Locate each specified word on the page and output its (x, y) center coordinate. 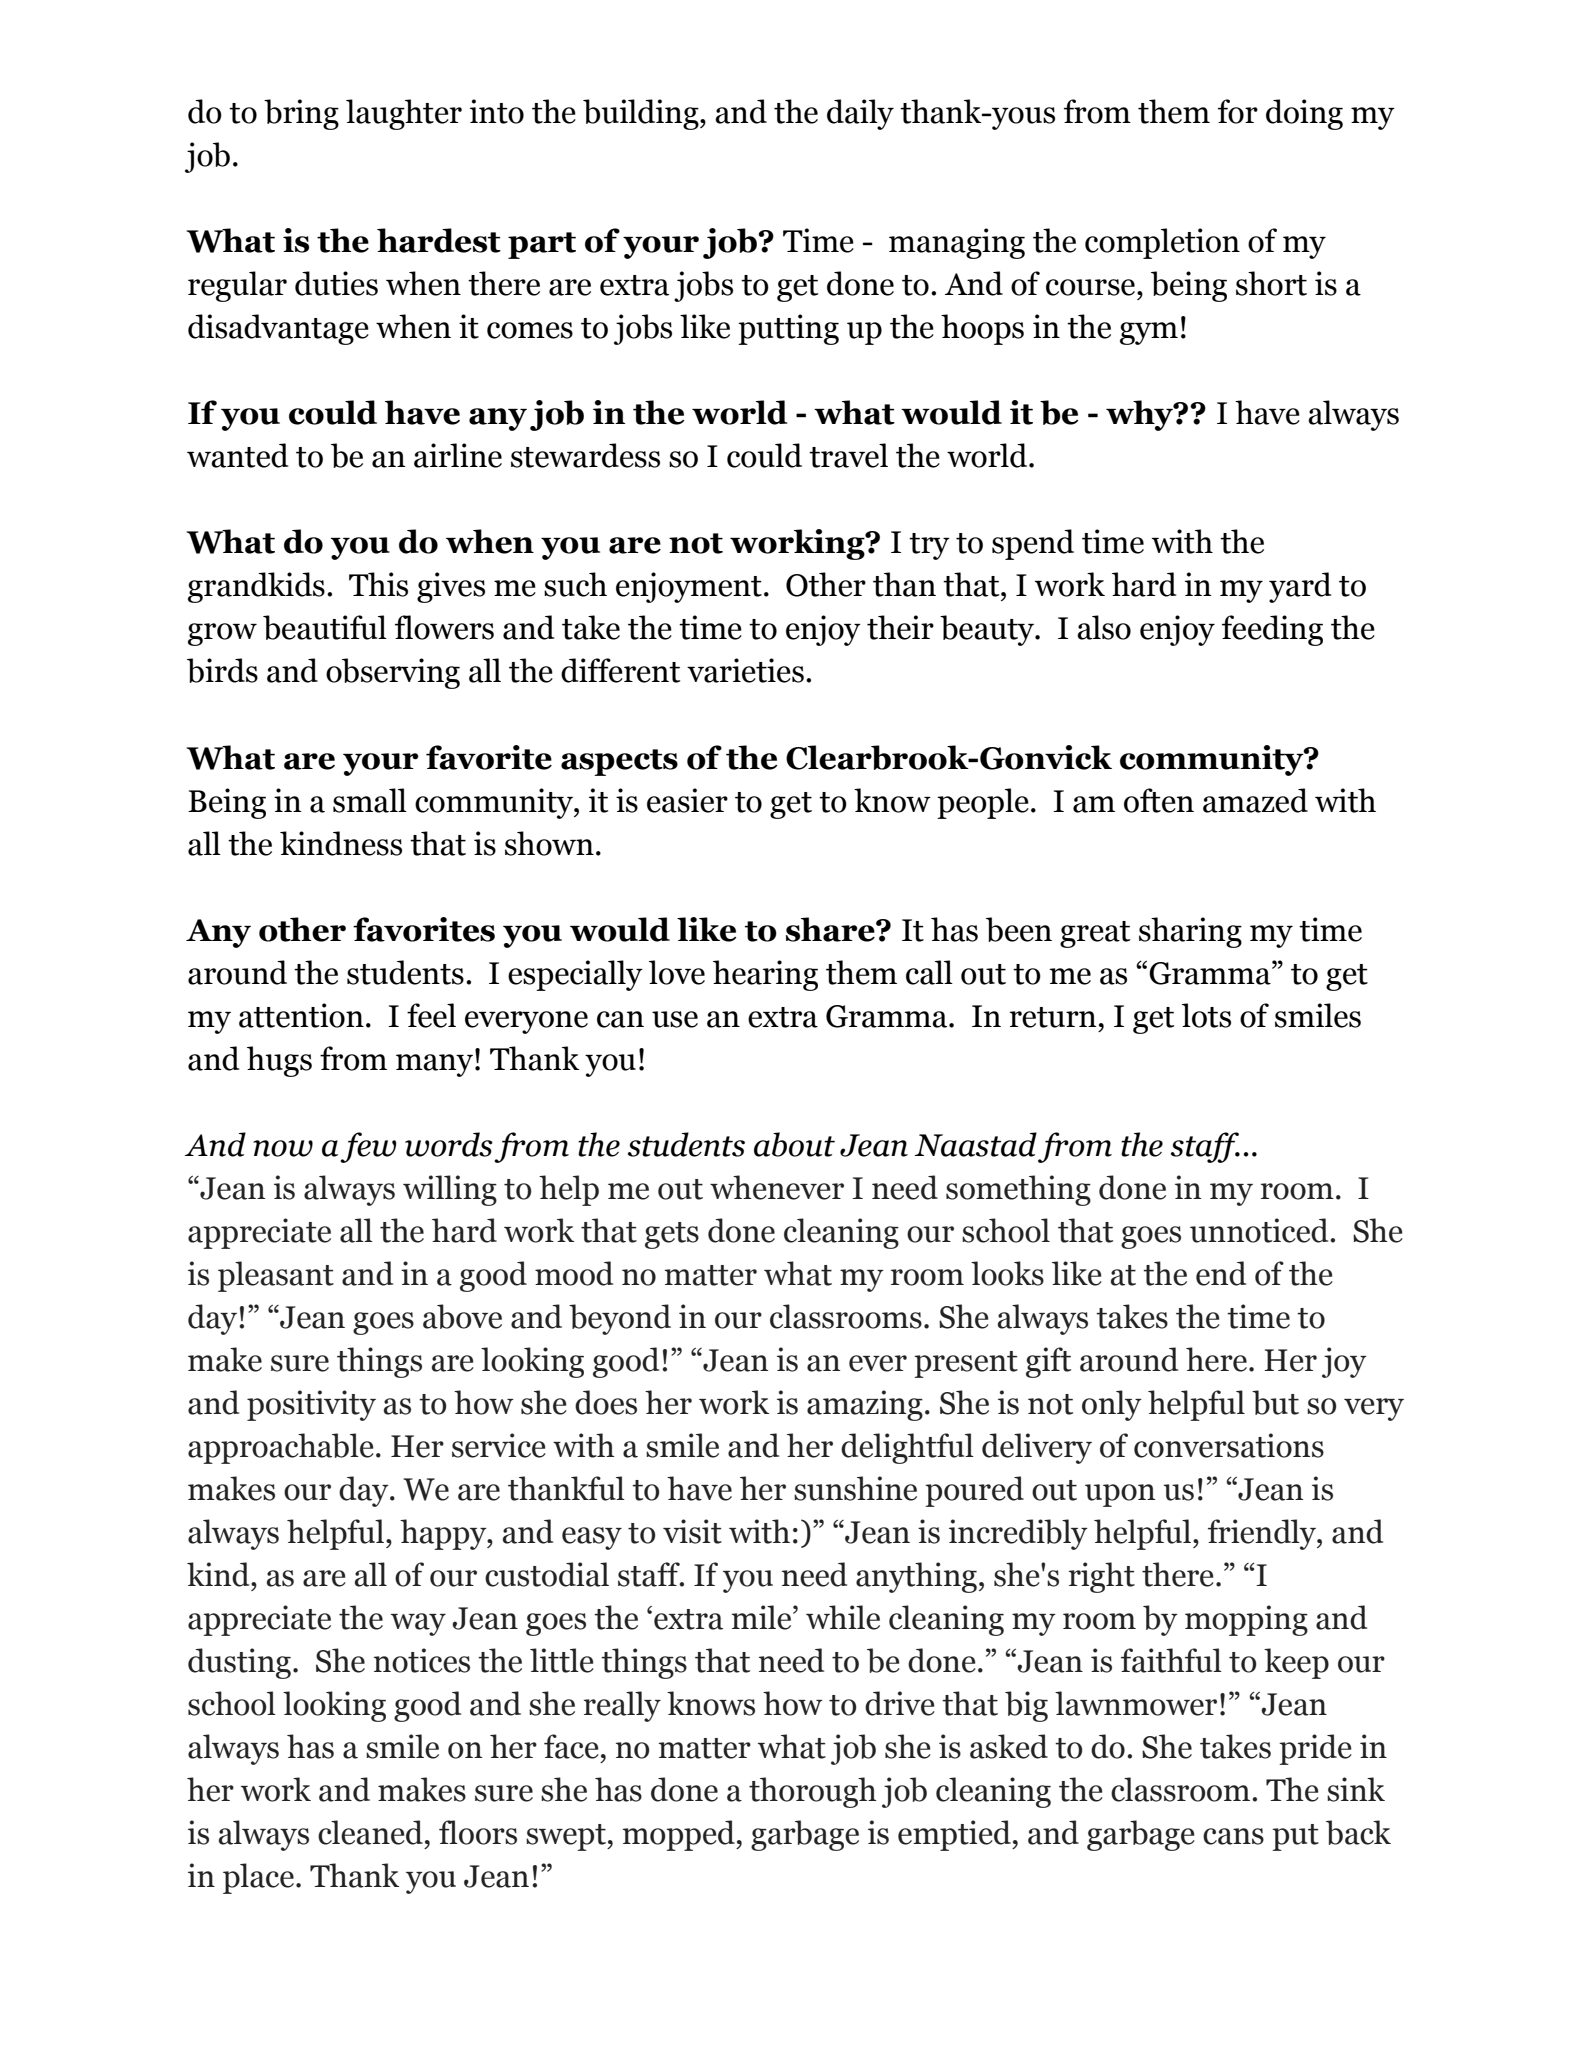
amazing (865, 1405)
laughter (404, 114)
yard (1300, 587)
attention (301, 1015)
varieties (745, 670)
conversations (1229, 1445)
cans (1233, 1836)
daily (860, 114)
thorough (813, 1792)
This (378, 584)
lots (1206, 1015)
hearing (765, 975)
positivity (311, 1405)
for (1238, 111)
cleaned (370, 1832)
